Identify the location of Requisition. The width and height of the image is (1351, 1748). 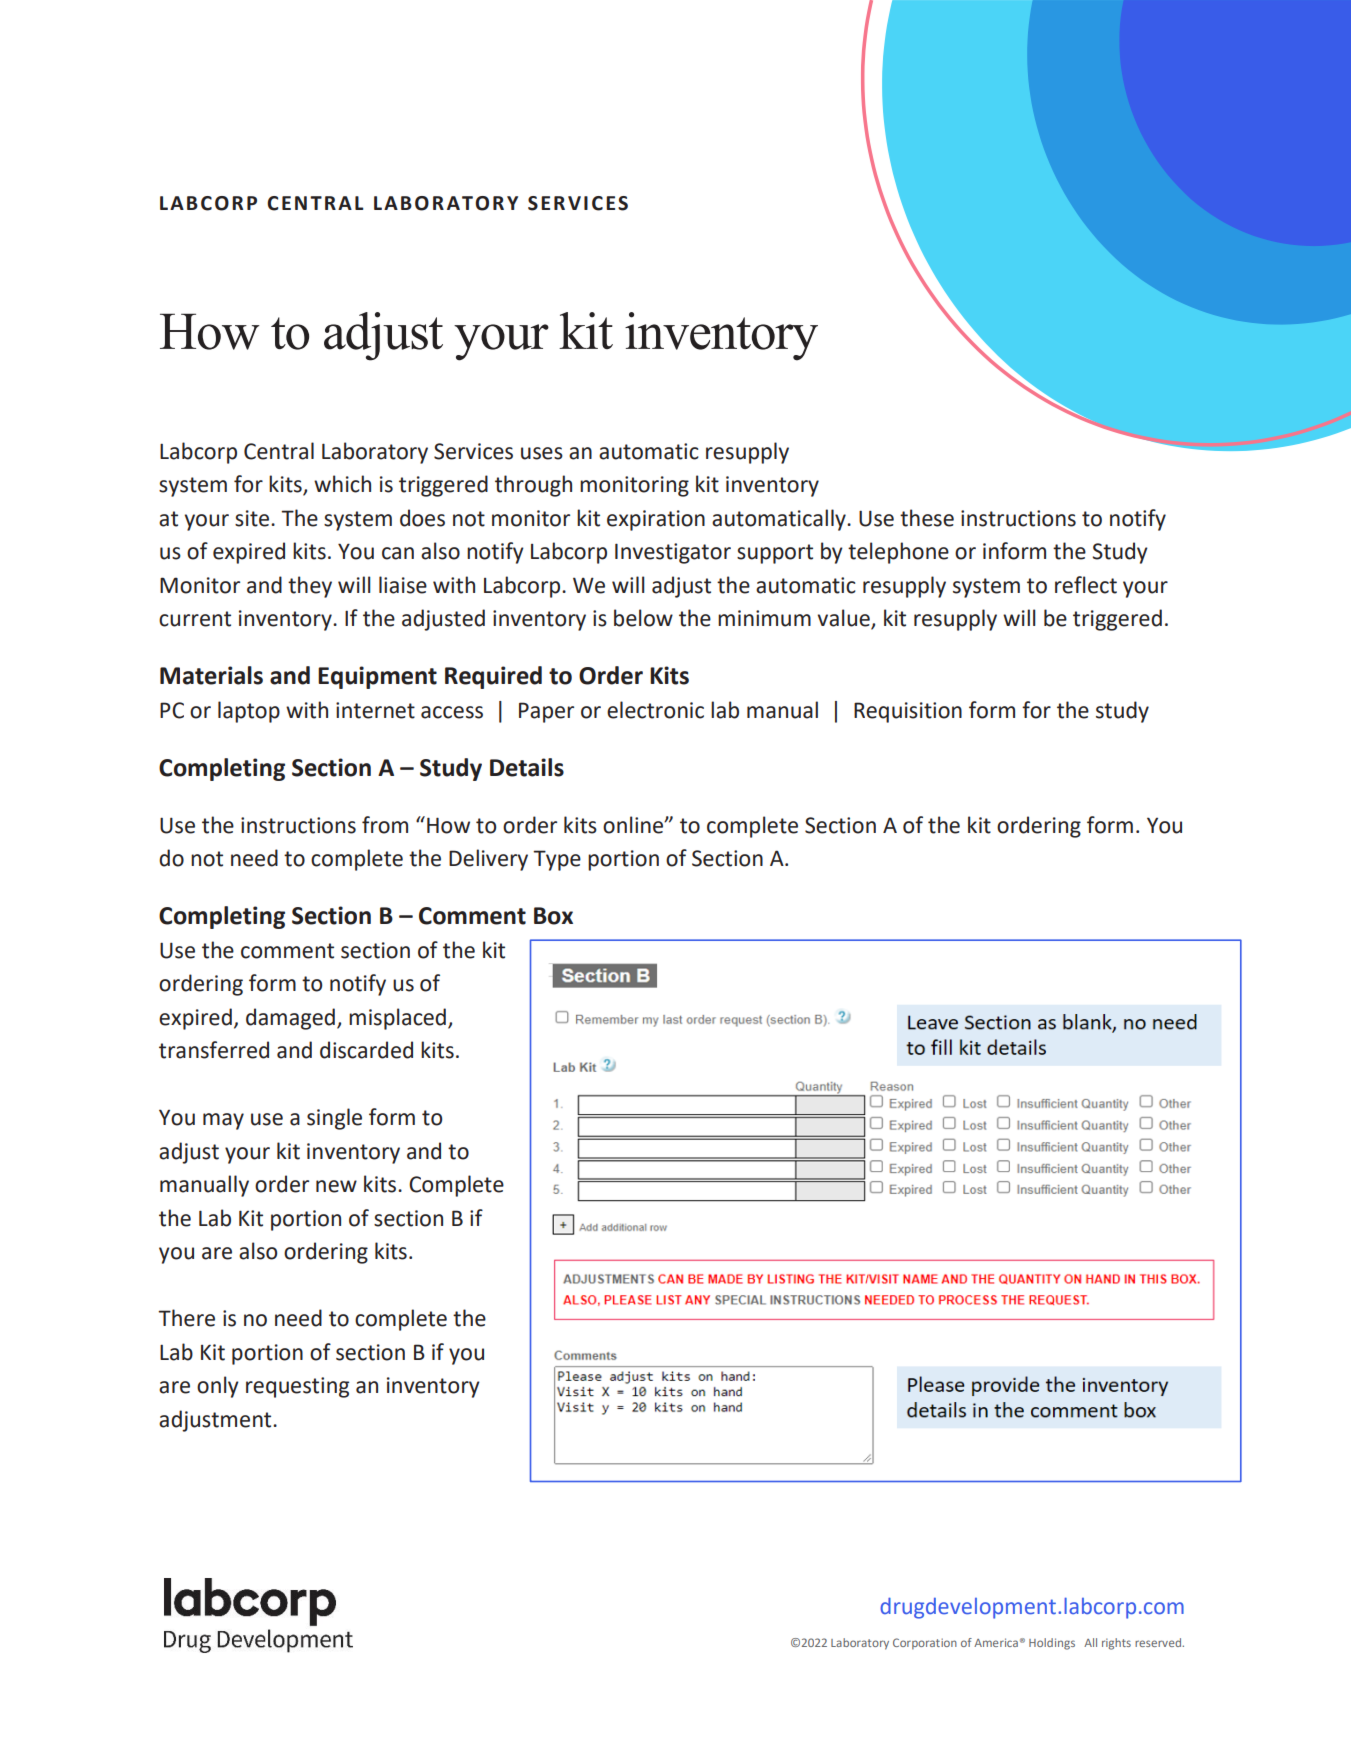
(908, 712).
